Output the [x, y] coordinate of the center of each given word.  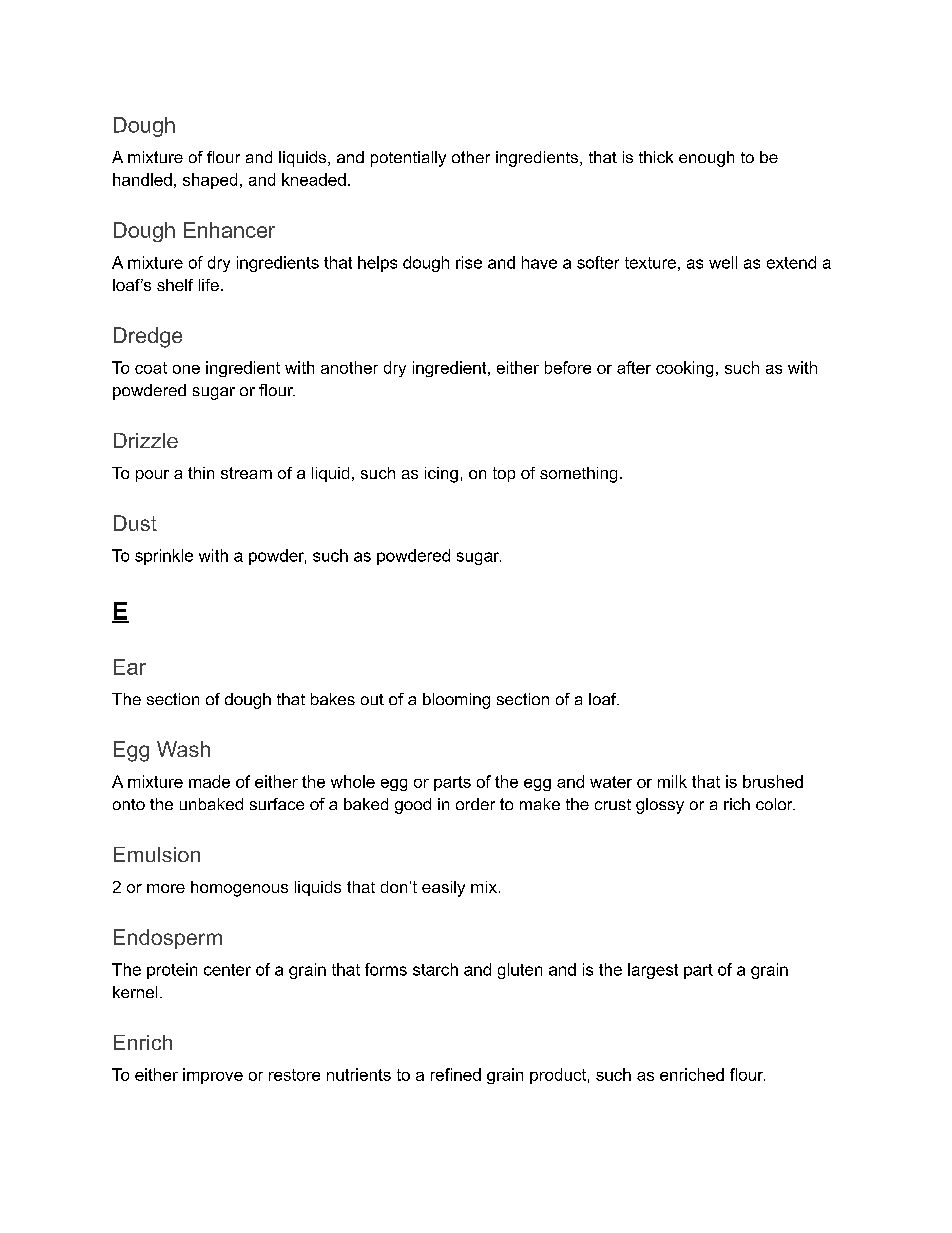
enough [706, 159]
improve [213, 1076]
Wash [183, 749]
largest [653, 971]
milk [672, 781]
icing [441, 475]
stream [246, 473]
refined [456, 1074]
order [475, 804]
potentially [408, 159]
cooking [684, 369]
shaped [210, 181]
